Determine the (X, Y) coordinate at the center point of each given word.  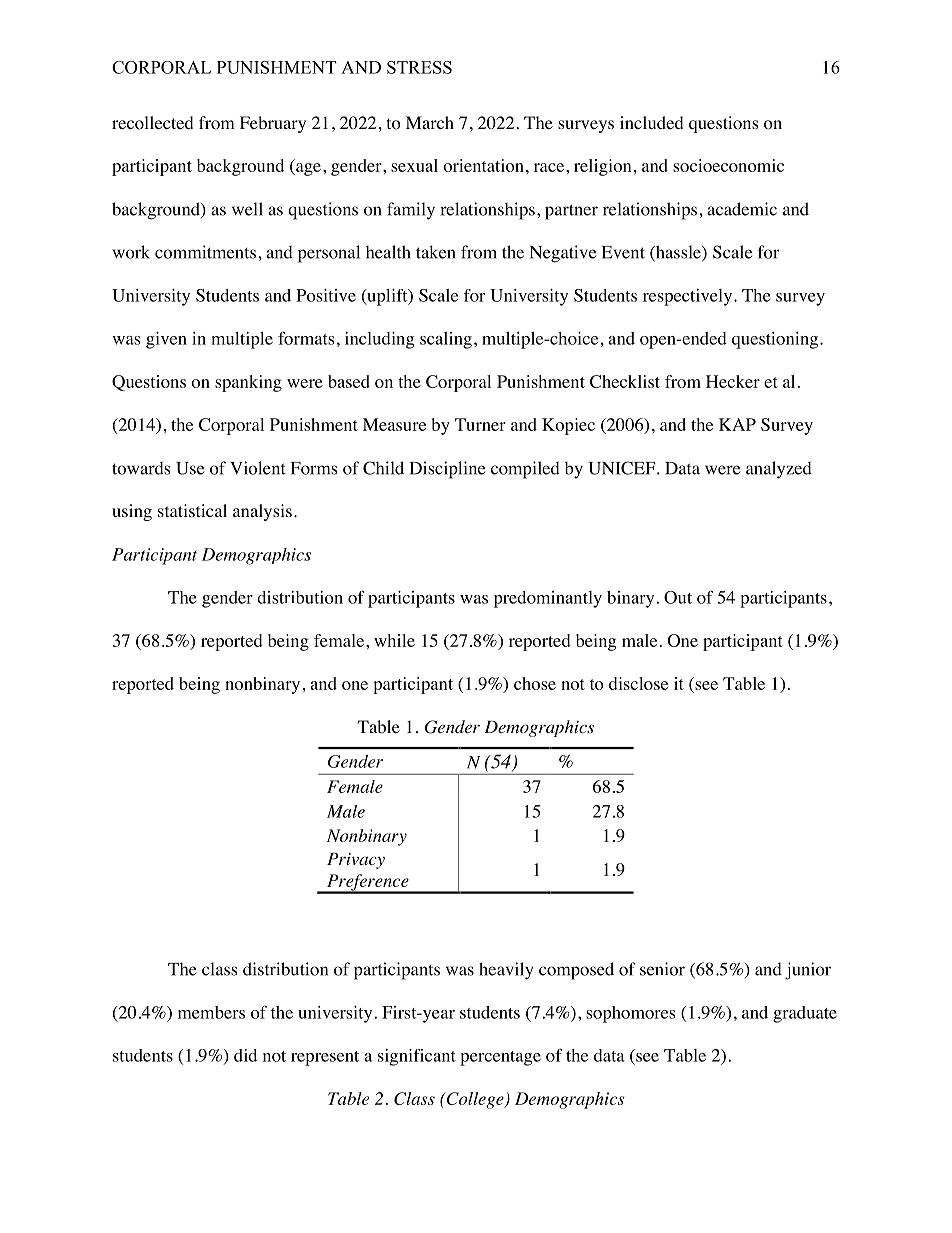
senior (662, 969)
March (430, 122)
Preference (368, 883)
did (245, 1055)
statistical (192, 510)
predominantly (548, 599)
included (652, 122)
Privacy (356, 861)
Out (678, 597)
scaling (446, 340)
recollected (153, 123)
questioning (775, 340)
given (166, 340)
